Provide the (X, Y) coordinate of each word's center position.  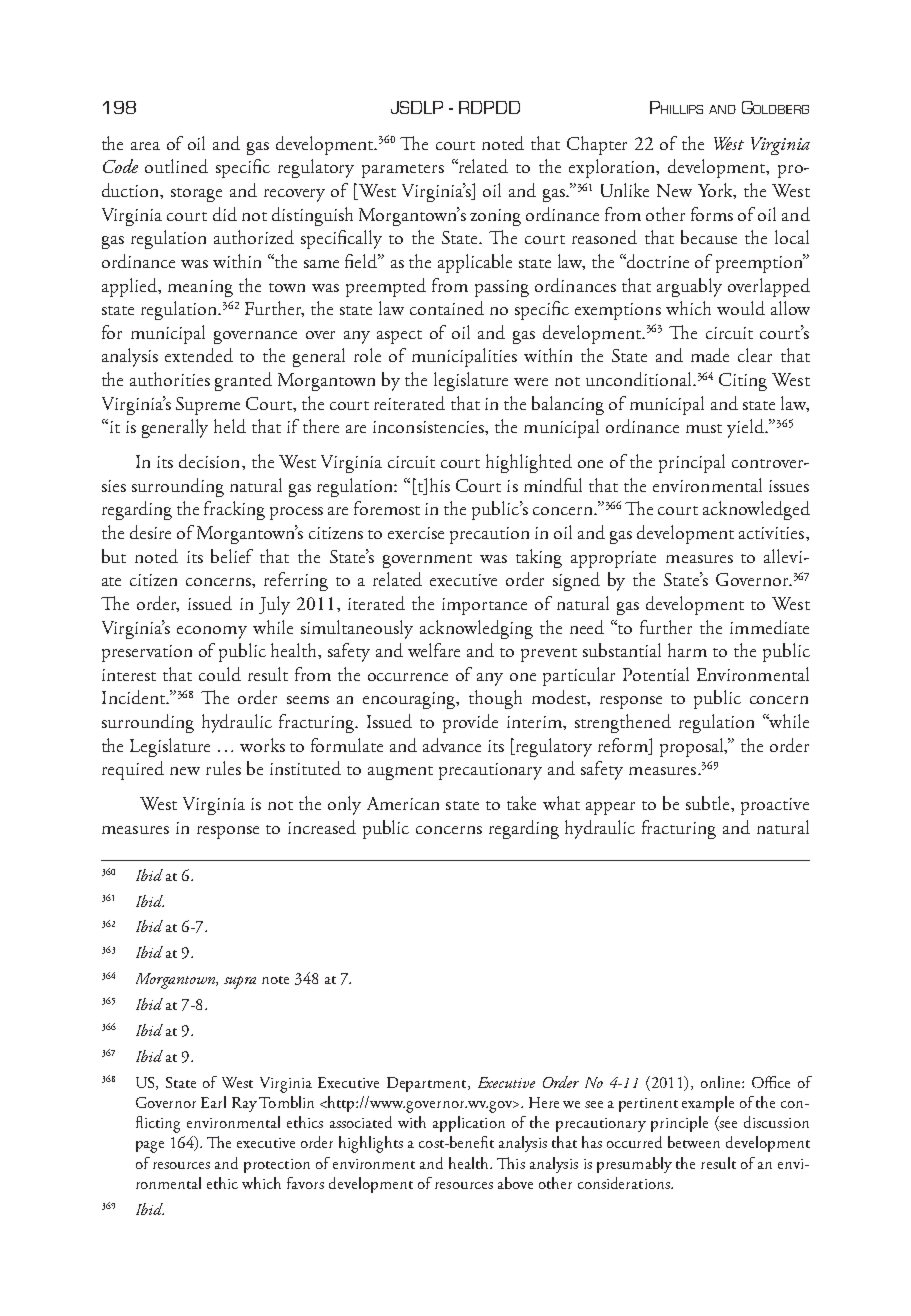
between (694, 1142)
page (150, 1147)
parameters (403, 171)
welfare (434, 650)
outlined (176, 166)
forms (712, 214)
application (469, 1124)
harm (687, 650)
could (220, 674)
